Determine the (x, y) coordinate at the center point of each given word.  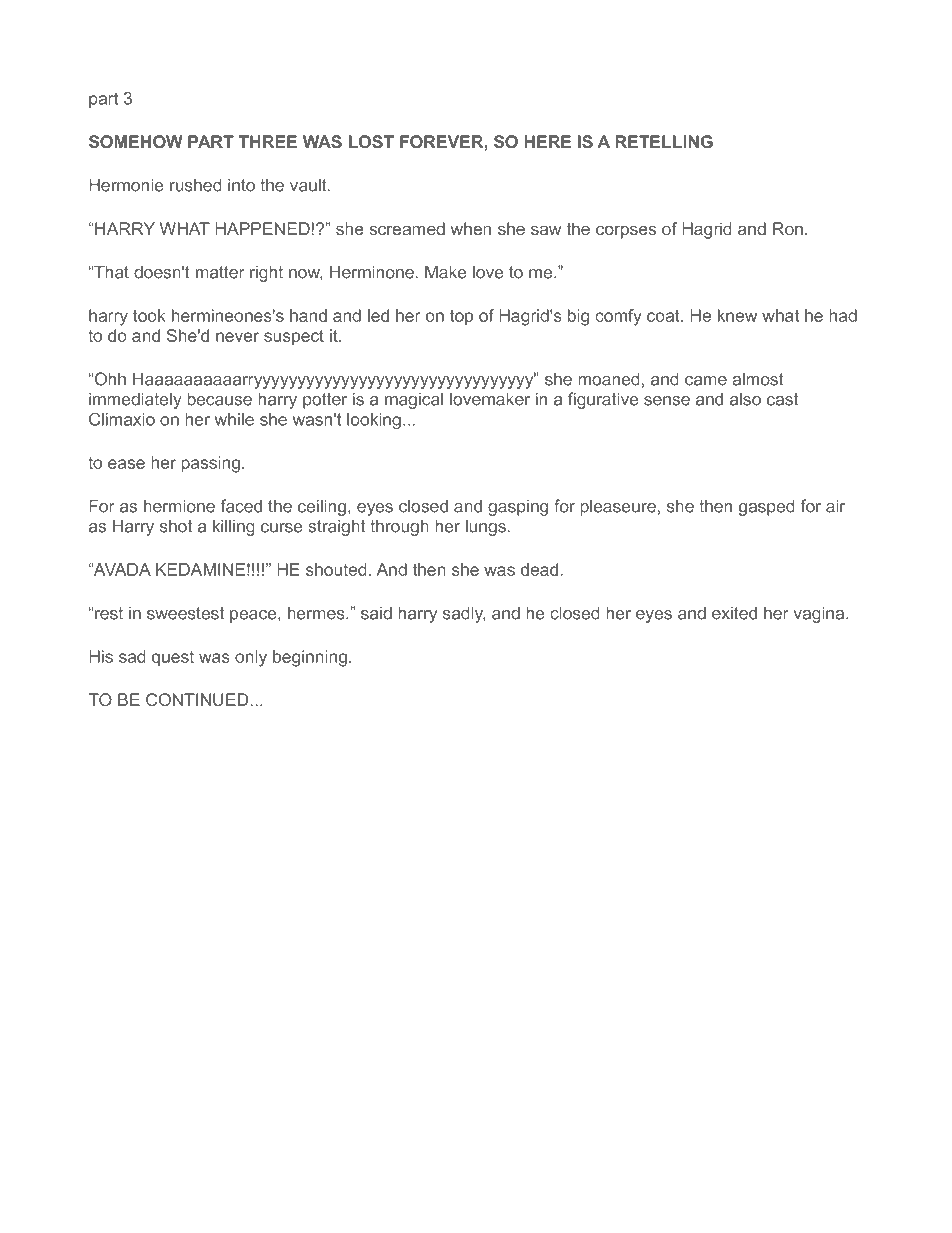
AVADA (121, 569)
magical (414, 401)
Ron (788, 228)
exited (734, 613)
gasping (518, 508)
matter (220, 272)
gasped (766, 508)
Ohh (110, 379)
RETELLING (664, 141)
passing (211, 464)
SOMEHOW (136, 141)
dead (539, 569)
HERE (548, 141)
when (470, 228)
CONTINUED (197, 699)
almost (758, 379)
